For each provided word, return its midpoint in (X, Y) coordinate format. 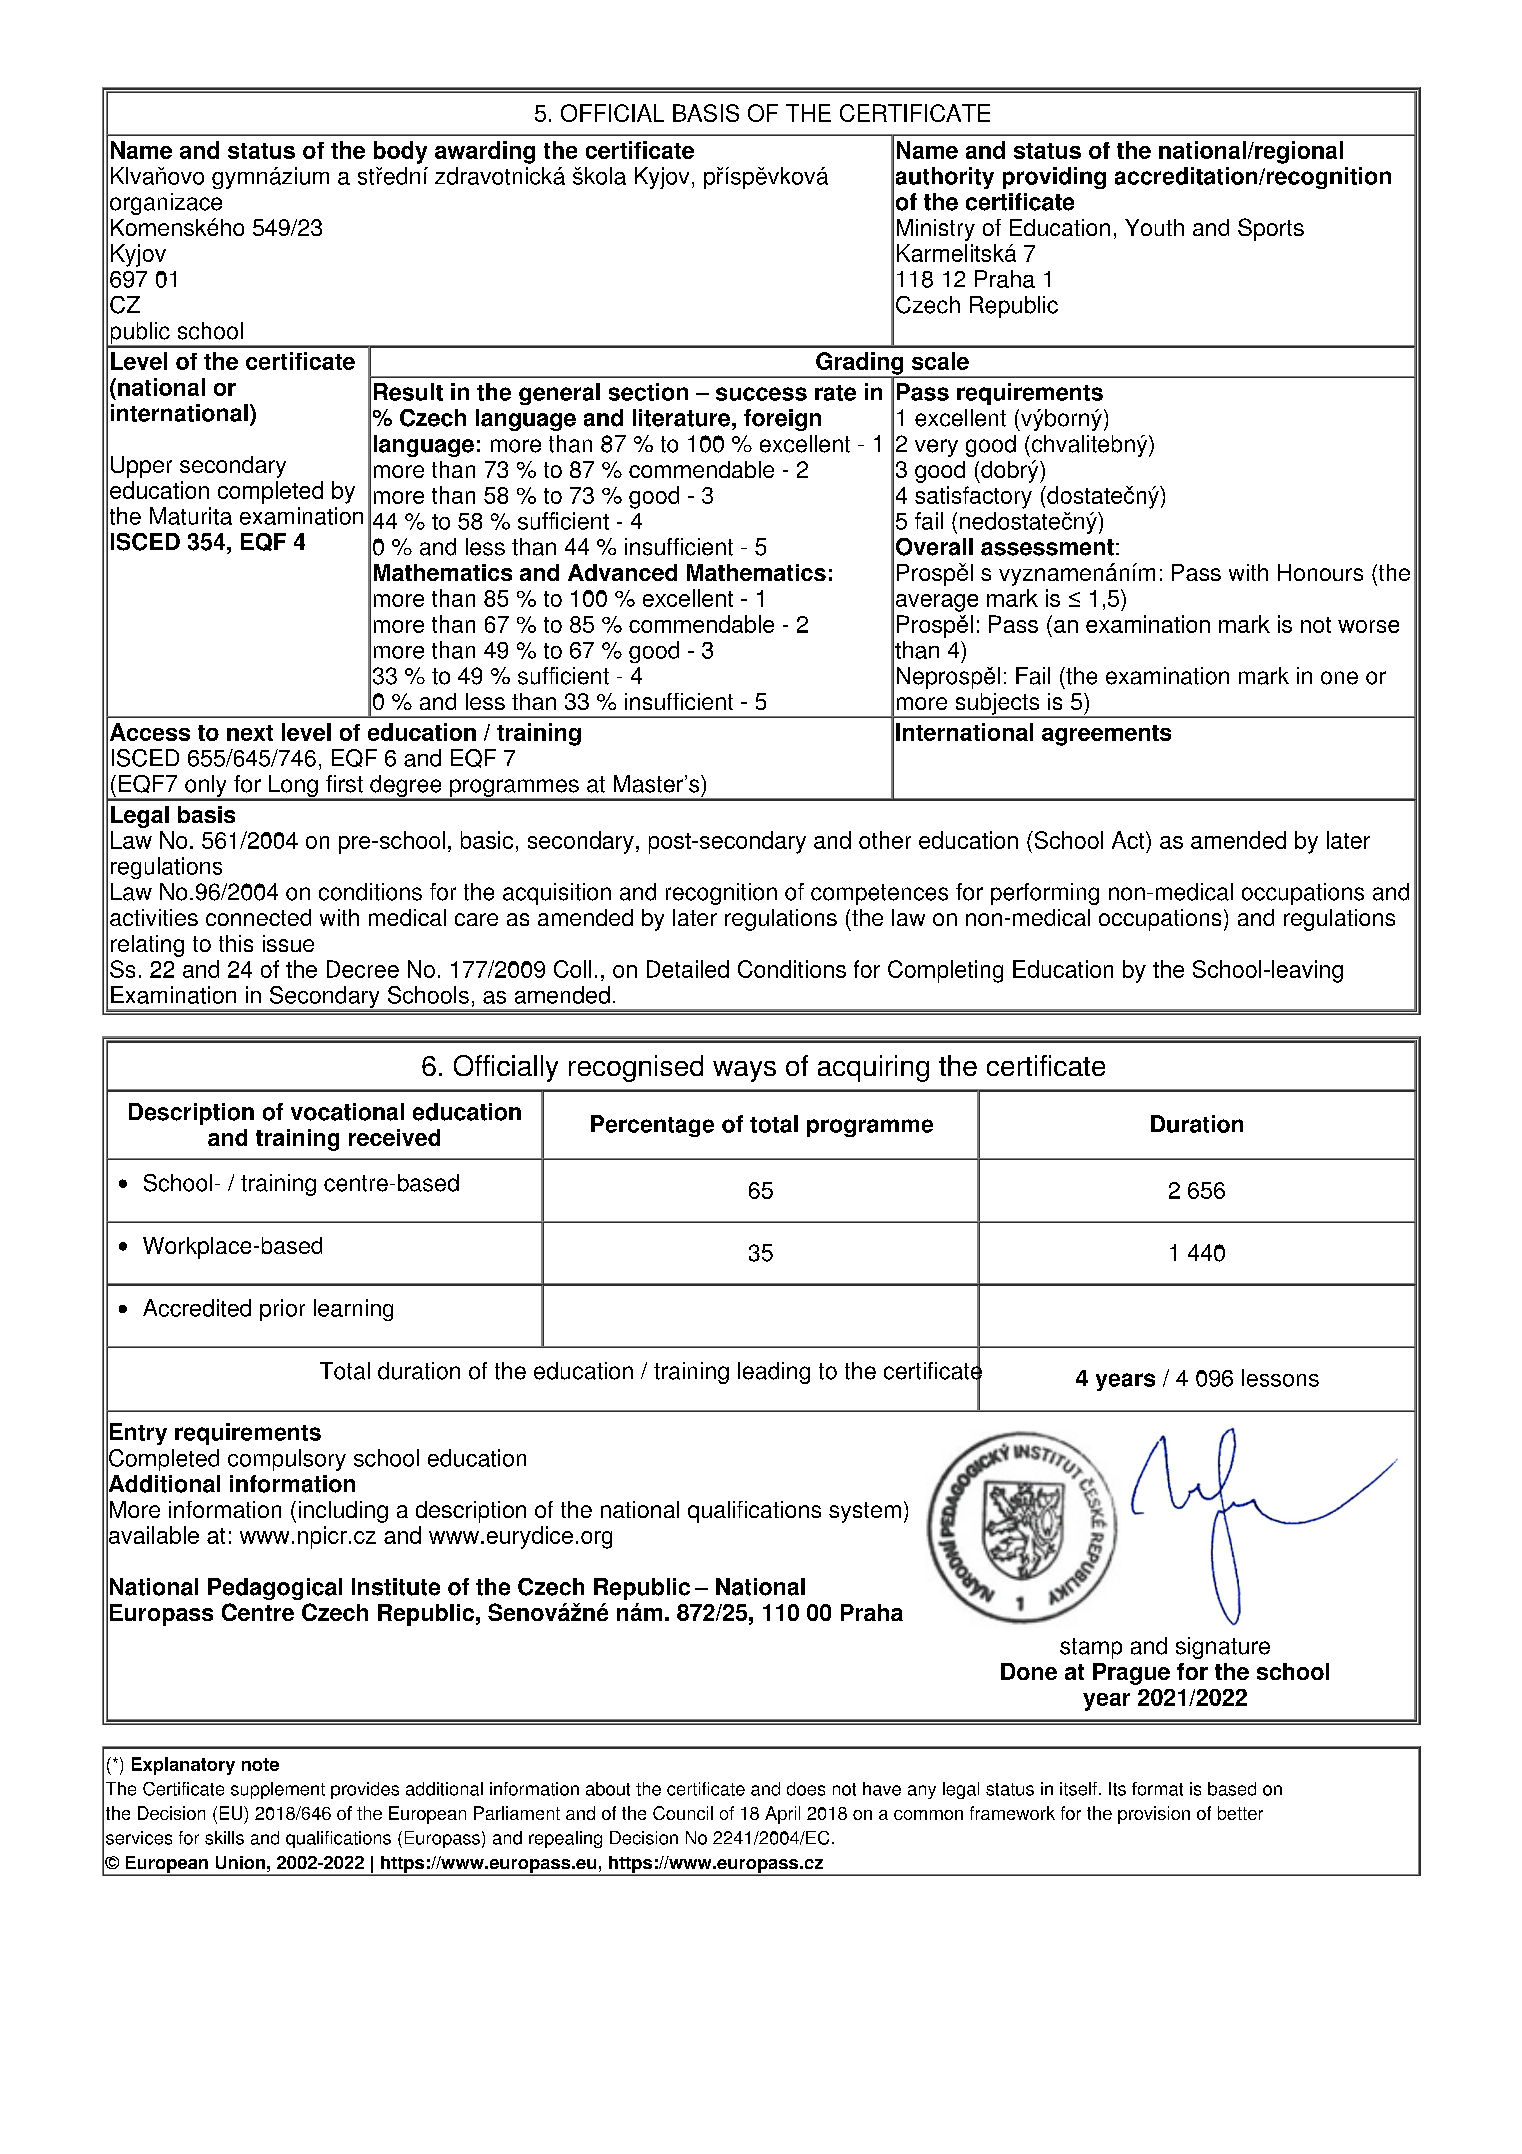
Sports (1271, 229)
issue (288, 943)
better (1240, 1813)
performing (1045, 894)
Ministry (936, 230)
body (400, 152)
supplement (278, 1790)
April (782, 1815)
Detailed (688, 969)
